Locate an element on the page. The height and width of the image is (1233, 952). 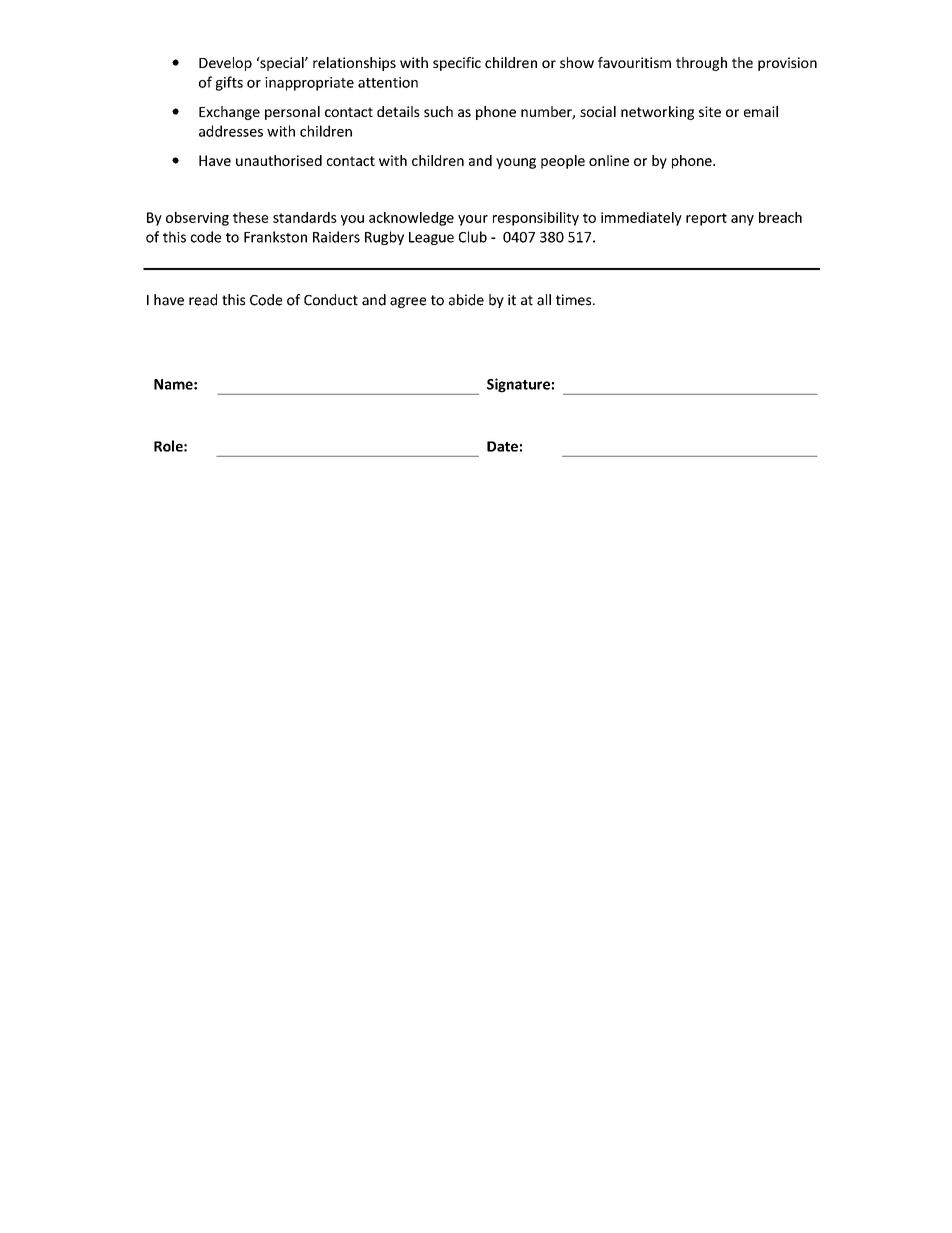
gifts is located at coordinates (229, 83).
